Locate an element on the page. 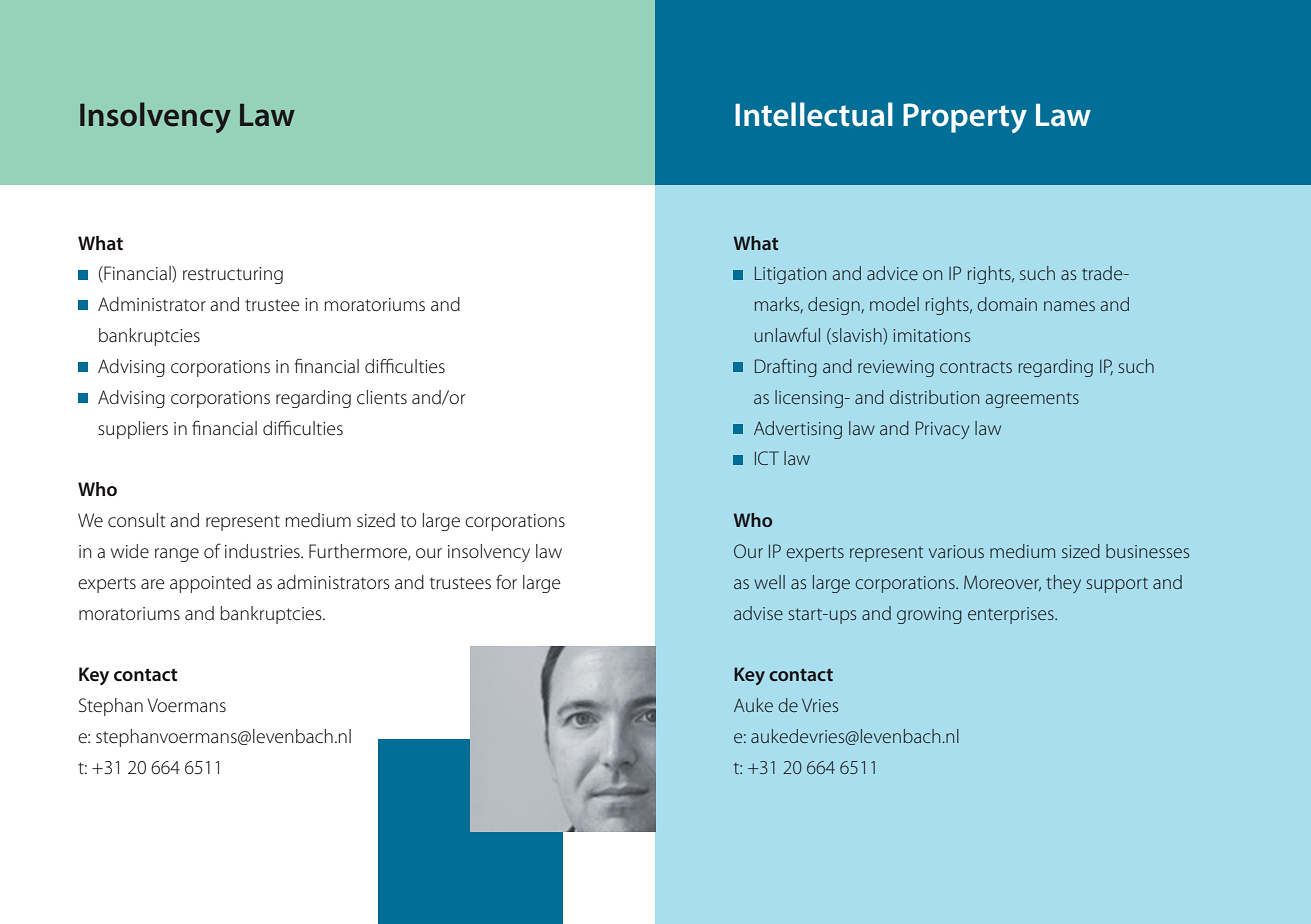 The width and height of the image is (1311, 924). advise is located at coordinates (758, 613).
